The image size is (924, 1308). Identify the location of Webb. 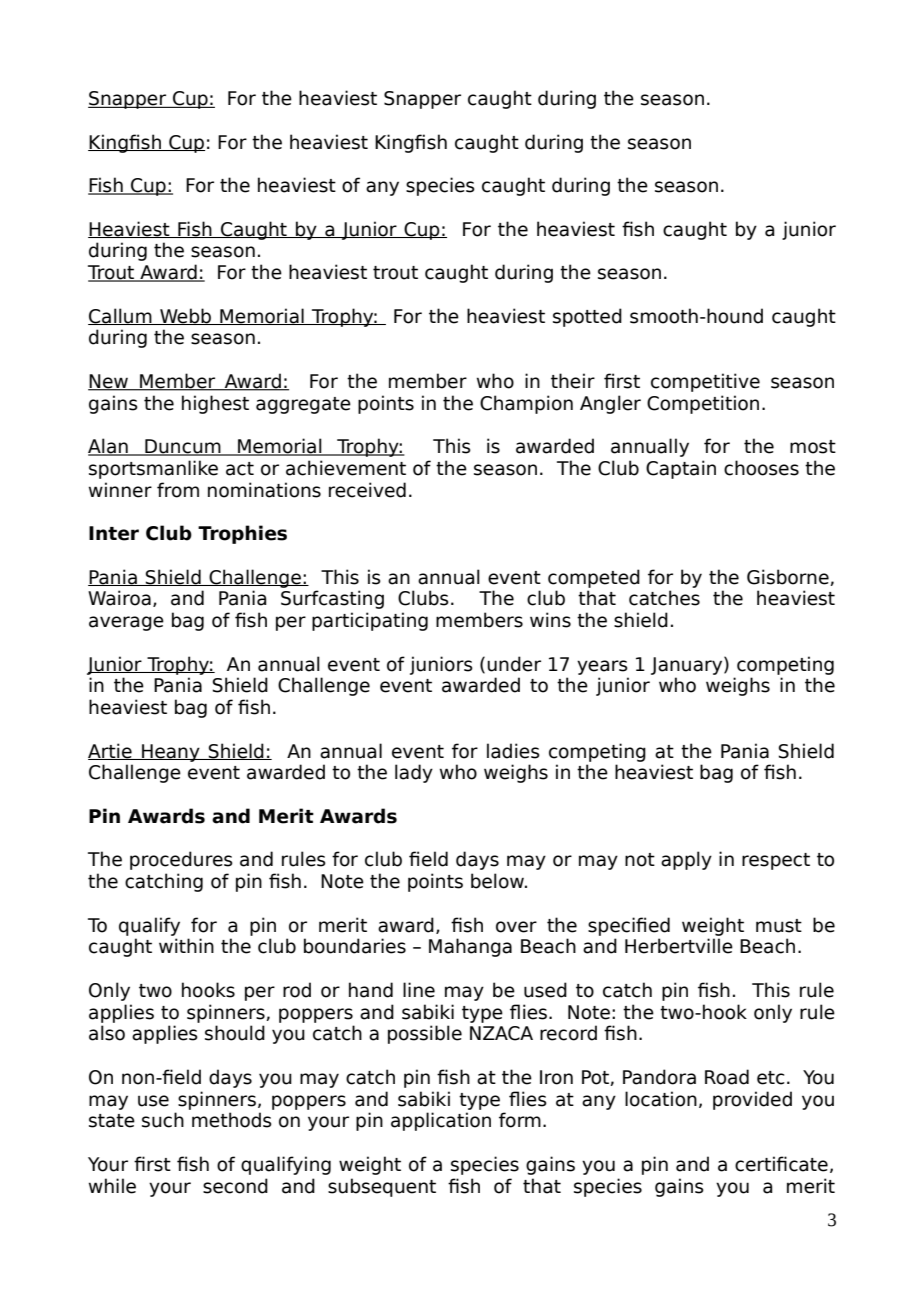
(186, 316).
